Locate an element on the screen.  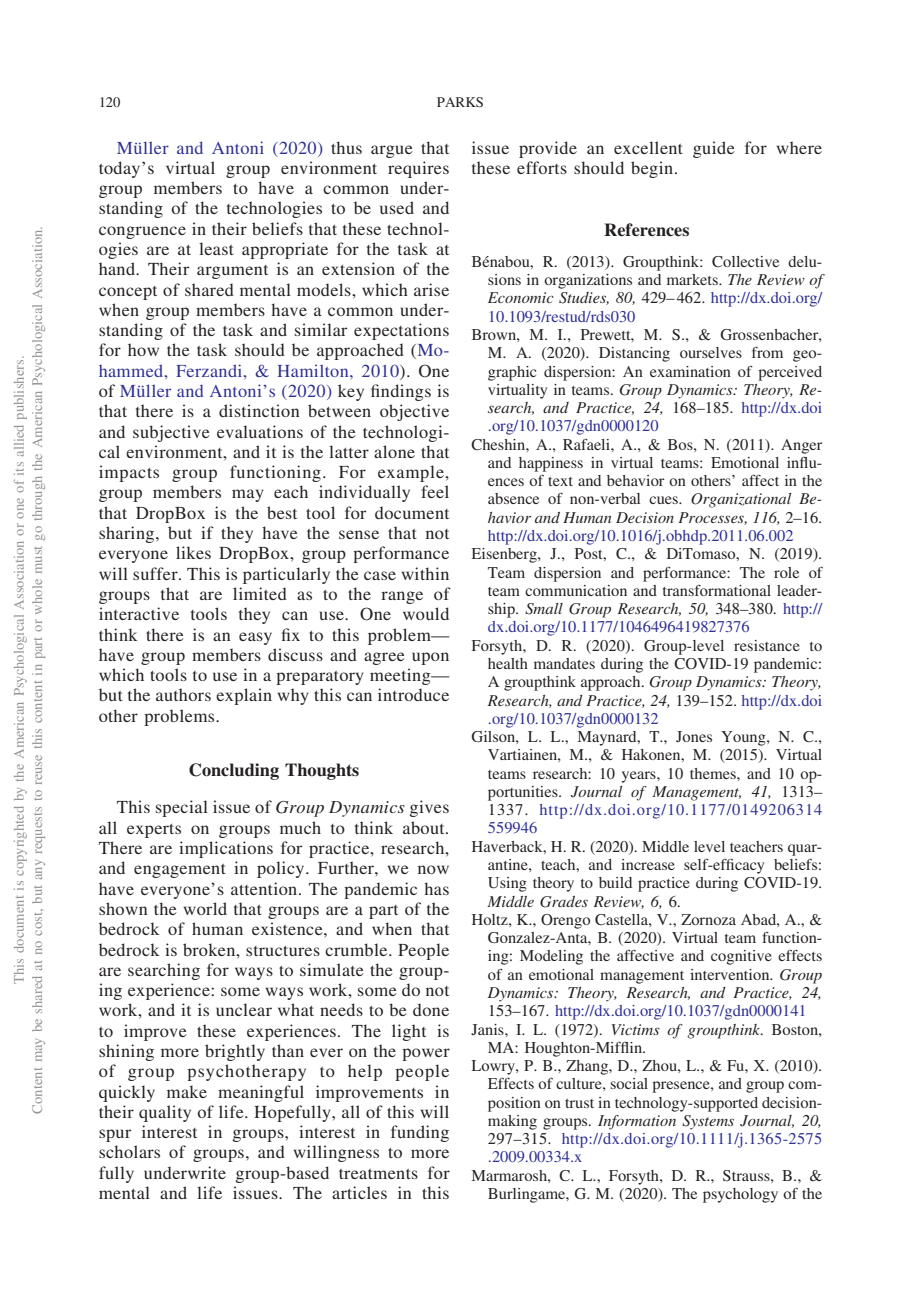
funding is located at coordinates (420, 1133).
